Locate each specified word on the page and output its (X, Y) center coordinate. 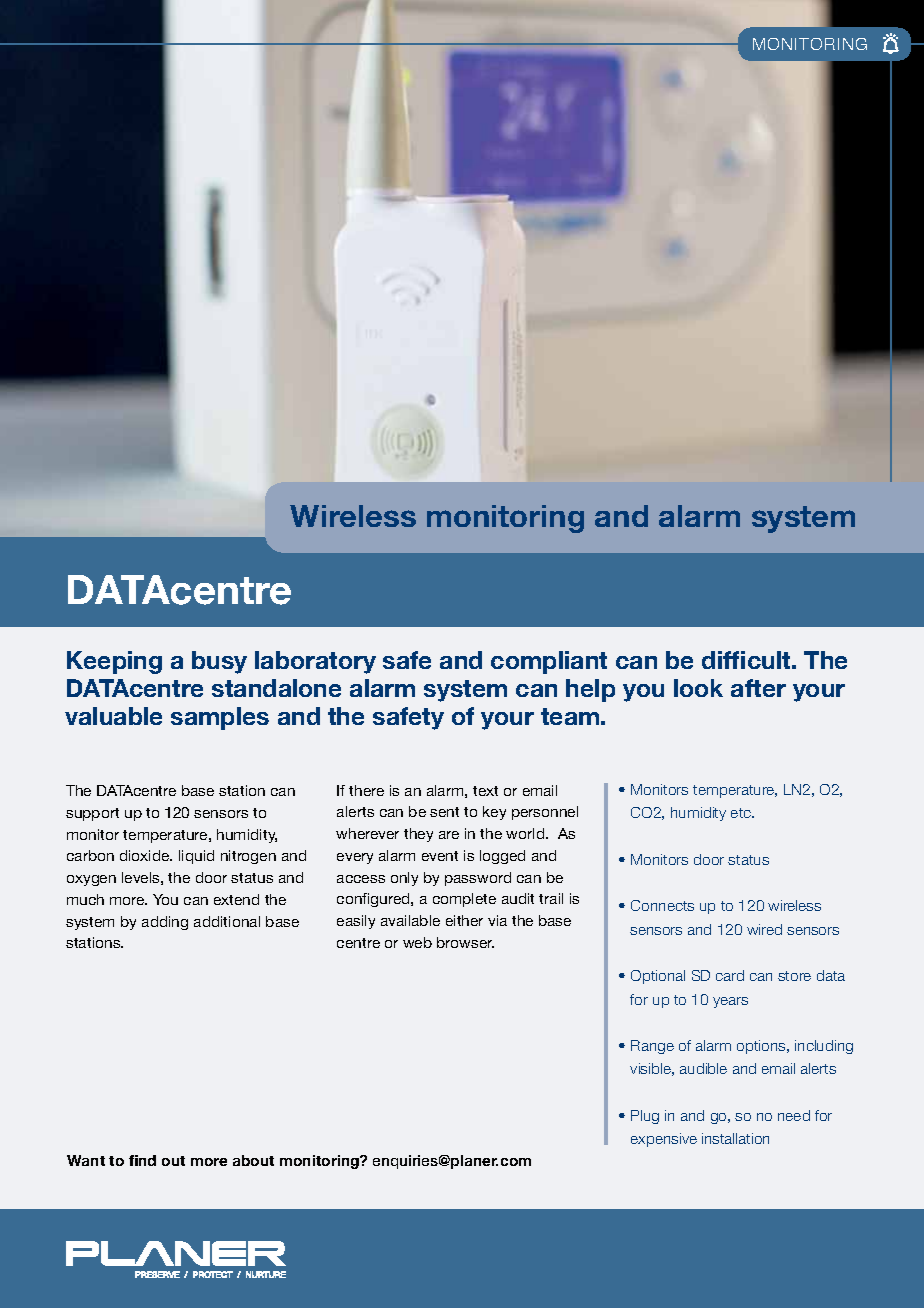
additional (227, 921)
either (464, 920)
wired (764, 929)
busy (219, 662)
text (485, 791)
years (730, 1002)
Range (652, 1047)
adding (165, 923)
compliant (549, 662)
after (758, 688)
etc (742, 813)
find (142, 1160)
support (92, 814)
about (253, 1160)
